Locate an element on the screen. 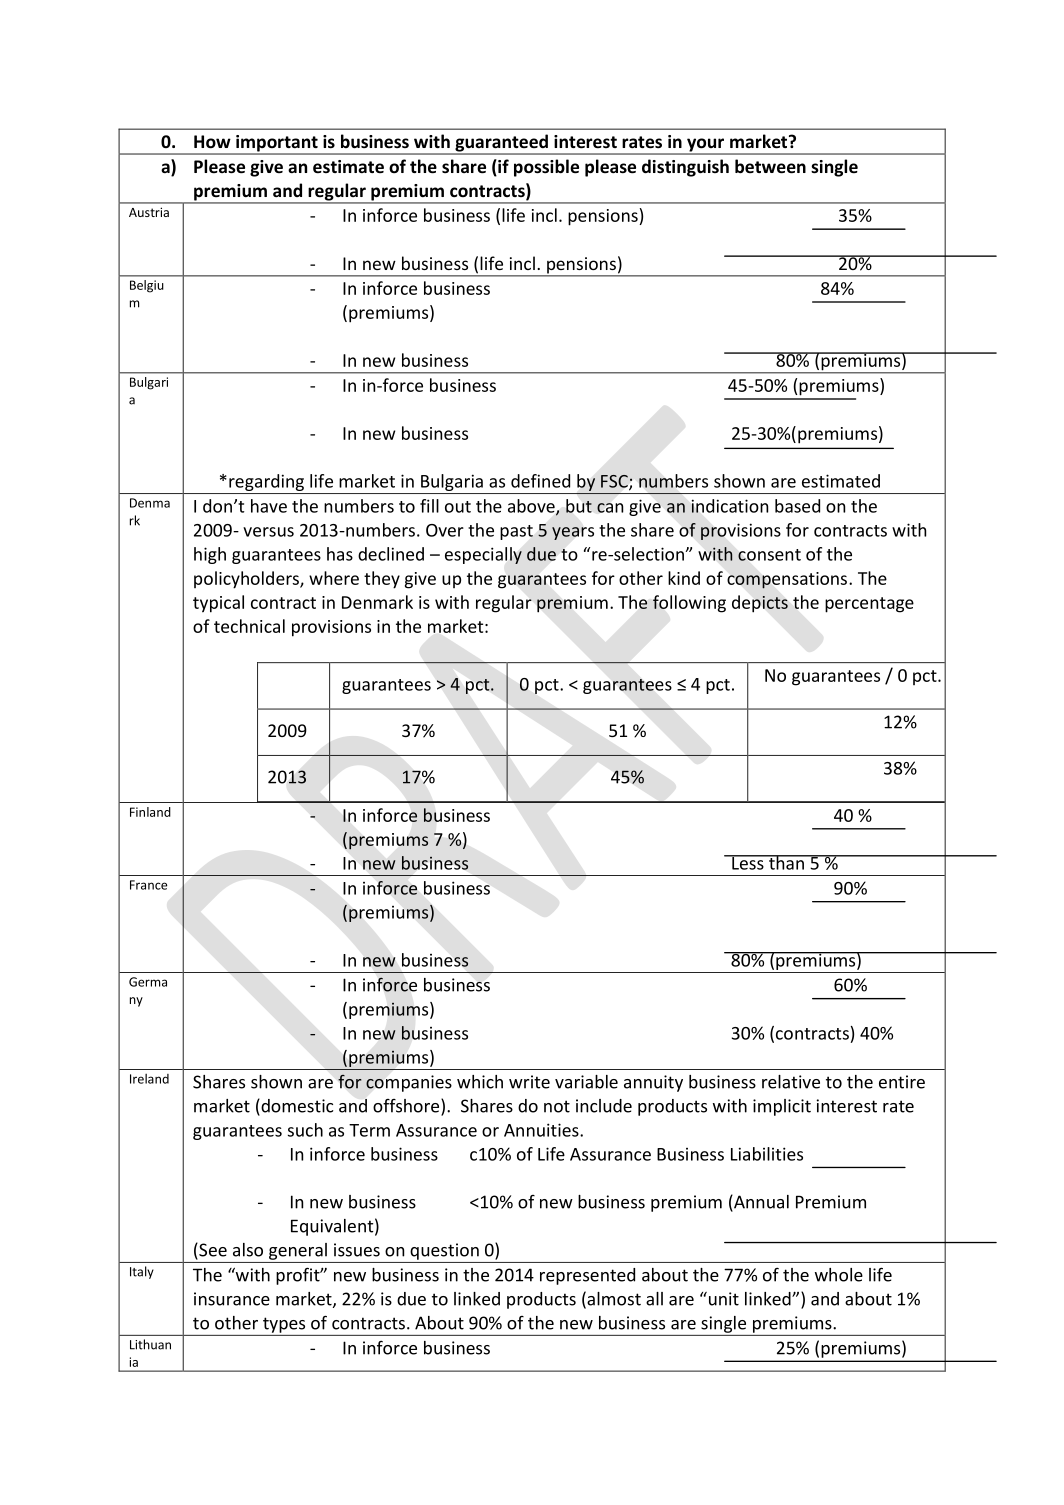 The image size is (1064, 1505). between is located at coordinates (770, 166).
